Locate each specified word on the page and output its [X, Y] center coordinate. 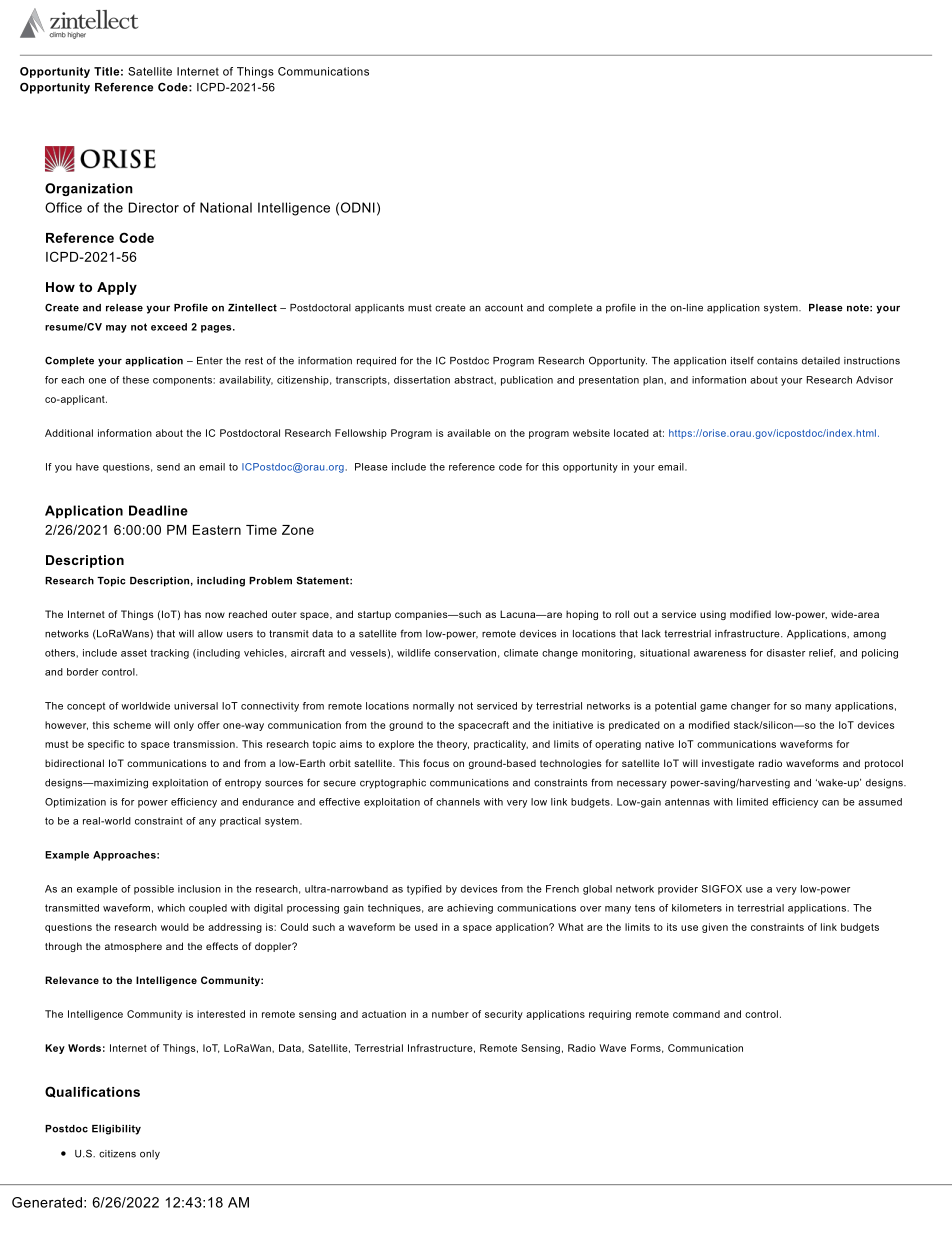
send [168, 467]
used [426, 927]
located [631, 433]
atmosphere [133, 947]
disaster [786, 653]
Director [154, 207]
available [469, 433]
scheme [132, 725]
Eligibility [116, 1130]
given [715, 928]
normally [433, 707]
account [504, 308]
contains [777, 361]
